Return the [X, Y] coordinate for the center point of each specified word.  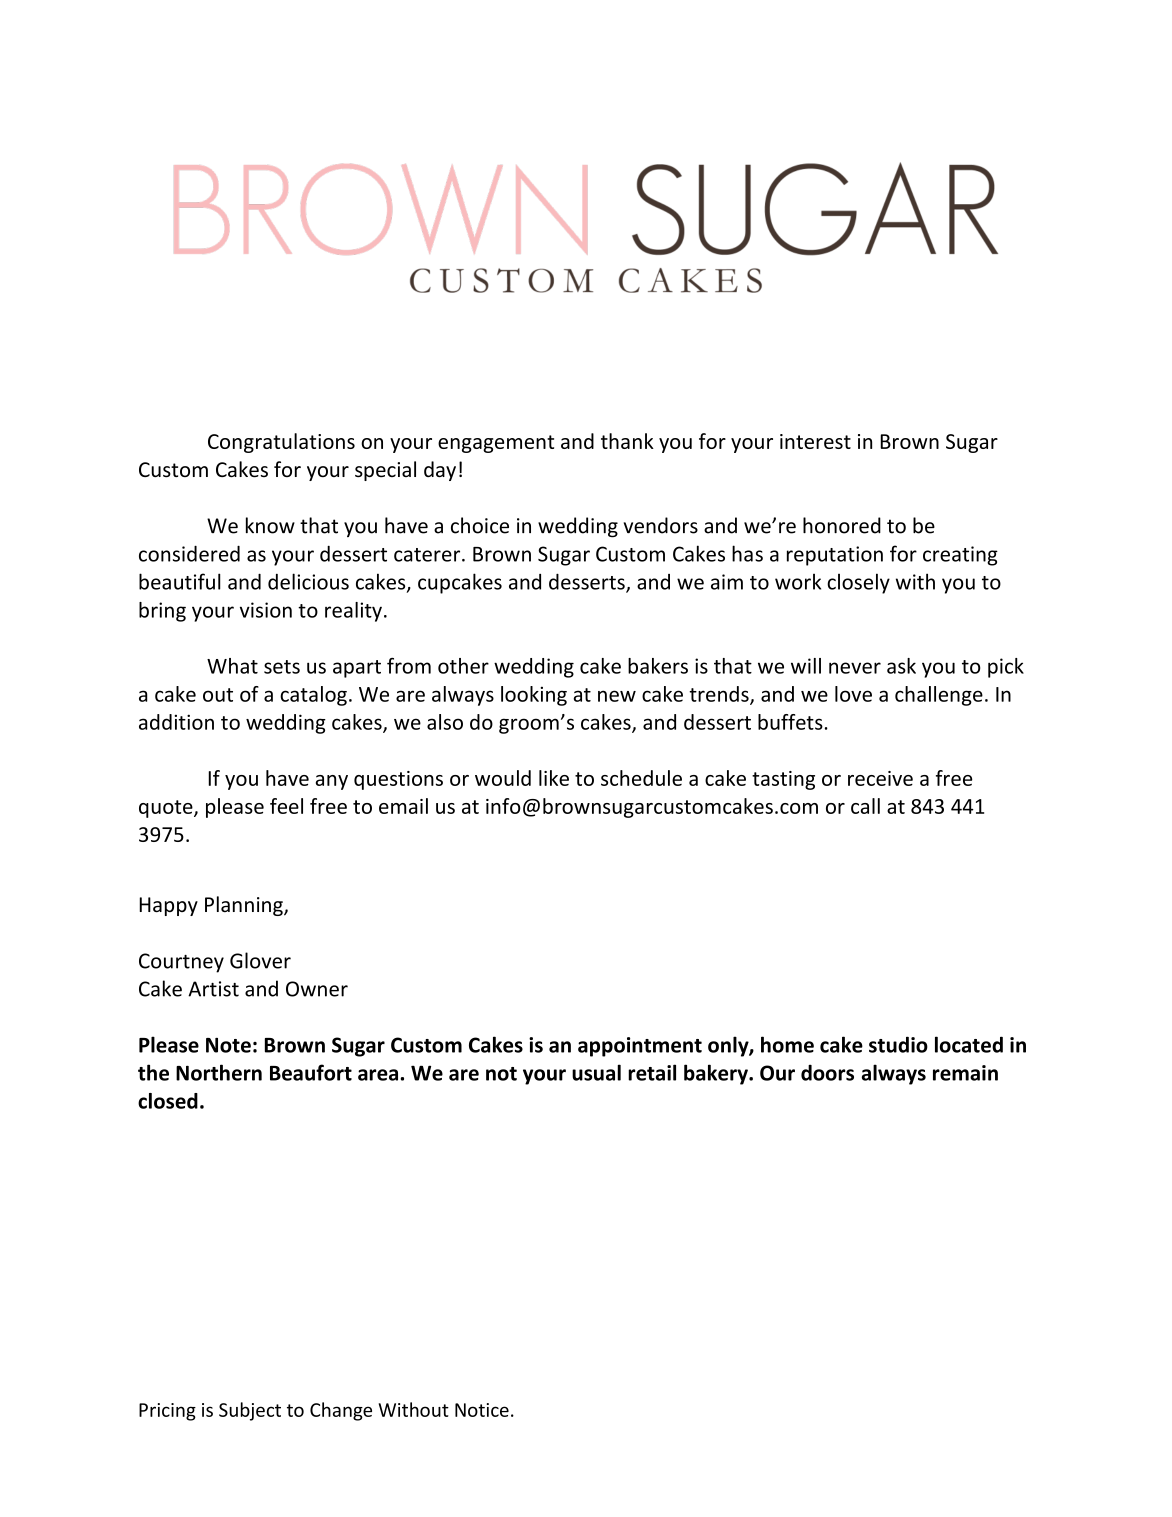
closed [168, 1101]
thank [627, 441]
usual [596, 1072]
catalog [313, 696]
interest [815, 441]
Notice [482, 1410]
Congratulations [281, 443]
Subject [250, 1411]
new [617, 696]
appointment [640, 1047]
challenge [939, 696]
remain [965, 1073]
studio [898, 1044]
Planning [245, 906]
